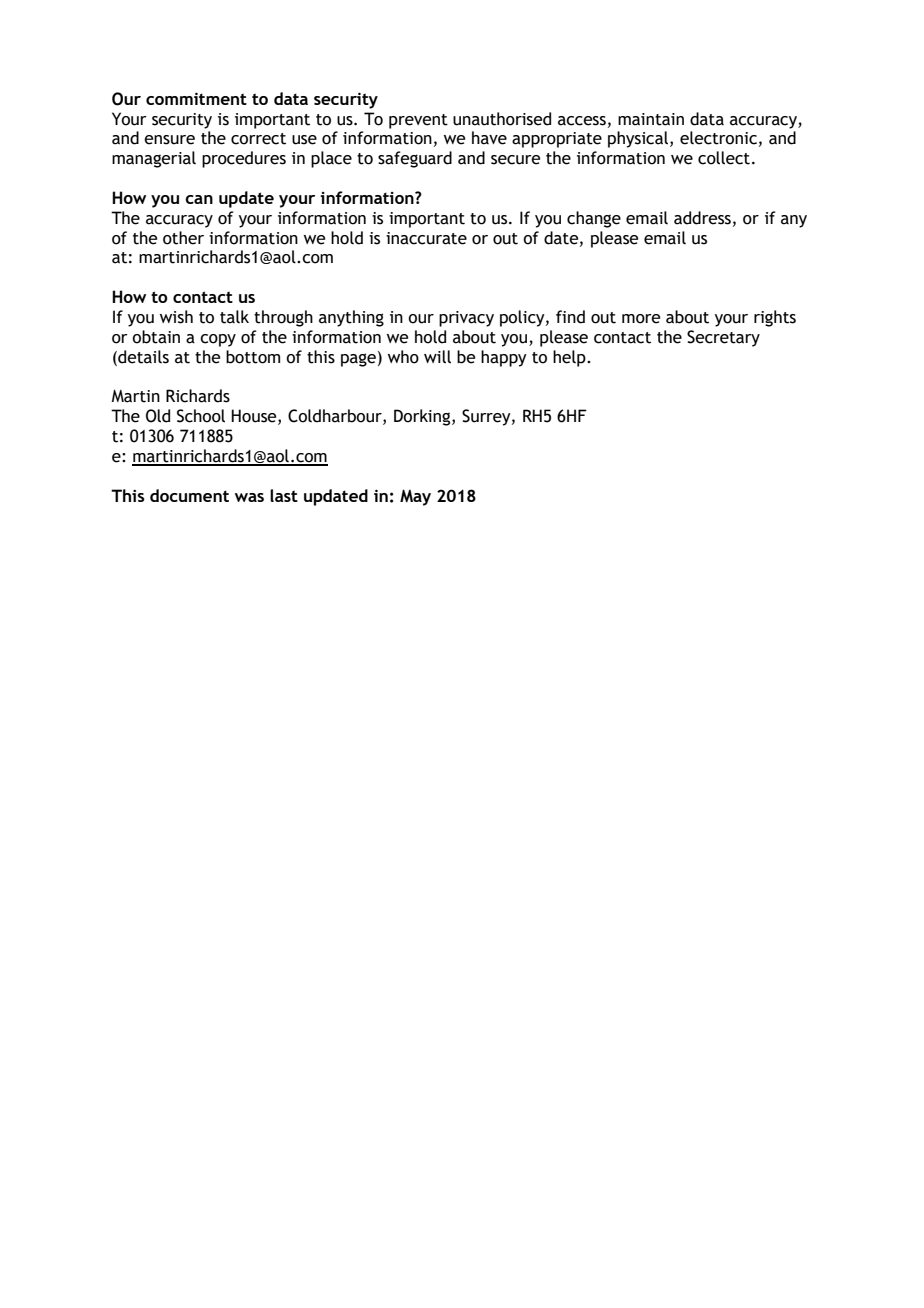 This document has width=924, height=1308. Describe the element at coordinates (466, 319) in the document. I see `privacy` at that location.
